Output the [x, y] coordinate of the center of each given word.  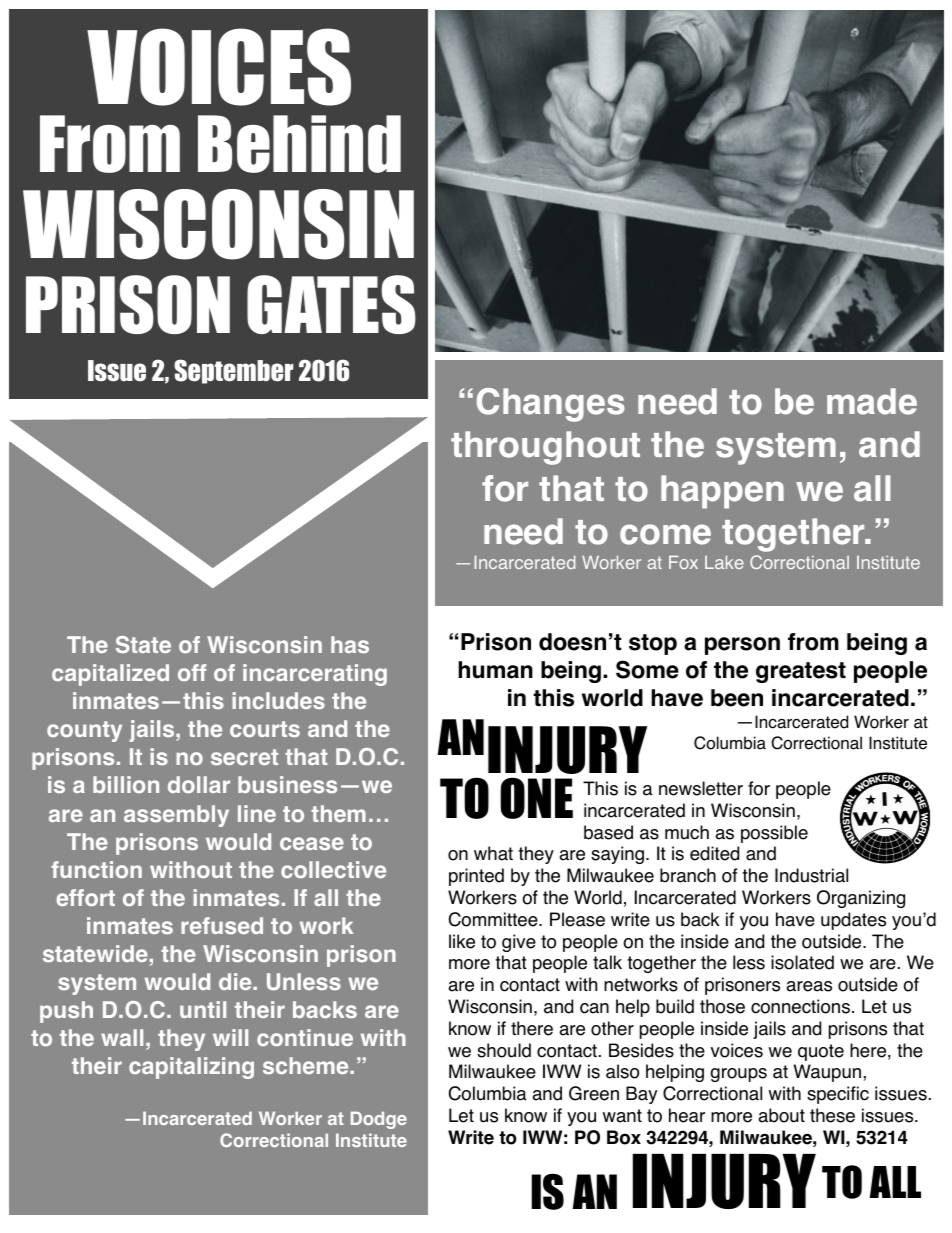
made [872, 401]
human [495, 670]
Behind [299, 144]
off [192, 672]
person [742, 646]
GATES [331, 304]
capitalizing [191, 1068]
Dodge [379, 1120]
